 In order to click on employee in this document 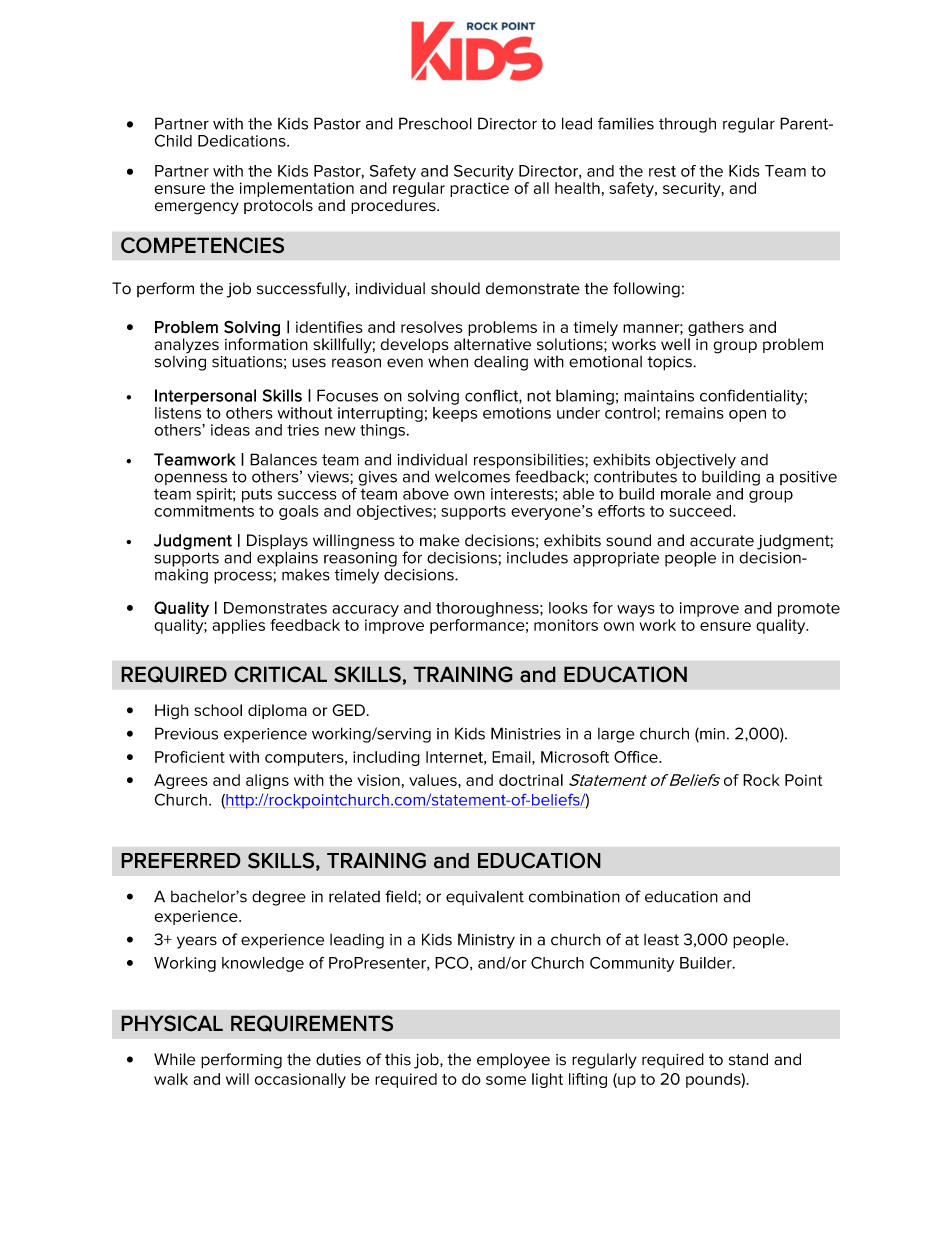, I will do `click(513, 1061)`.
